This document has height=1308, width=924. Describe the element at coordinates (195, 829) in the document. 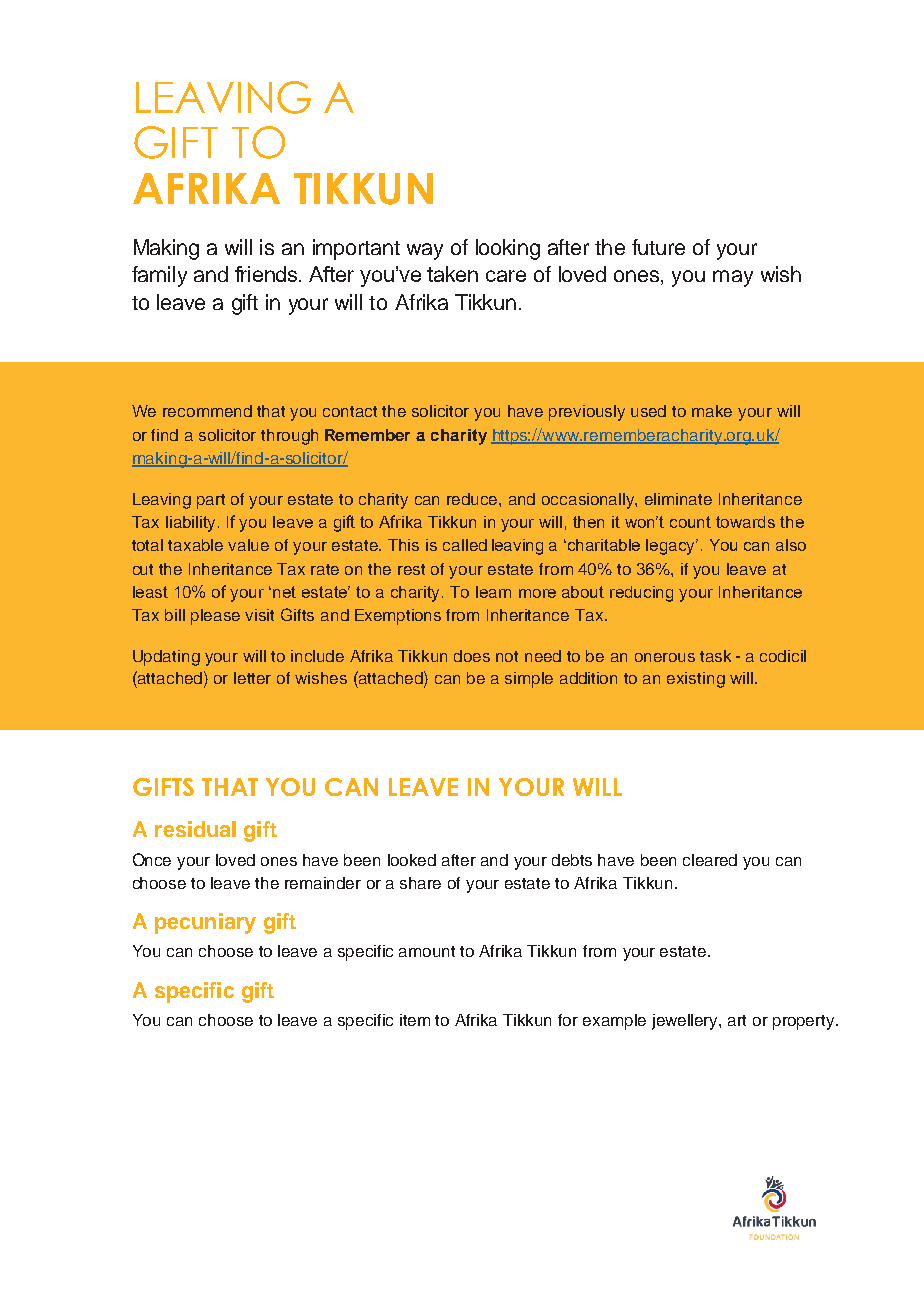

I see `residual` at that location.
